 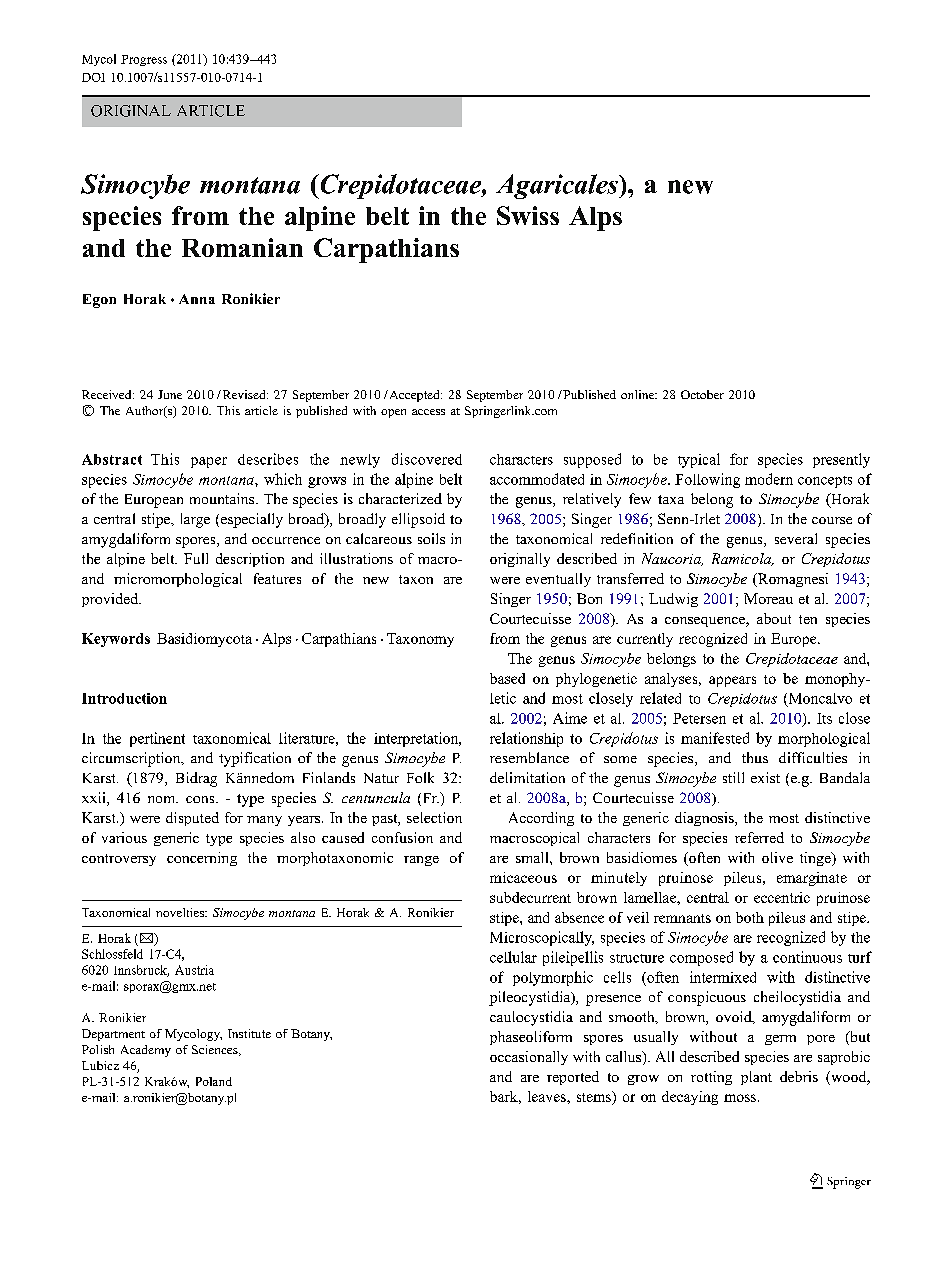 I want to click on referred, so click(x=759, y=837).
